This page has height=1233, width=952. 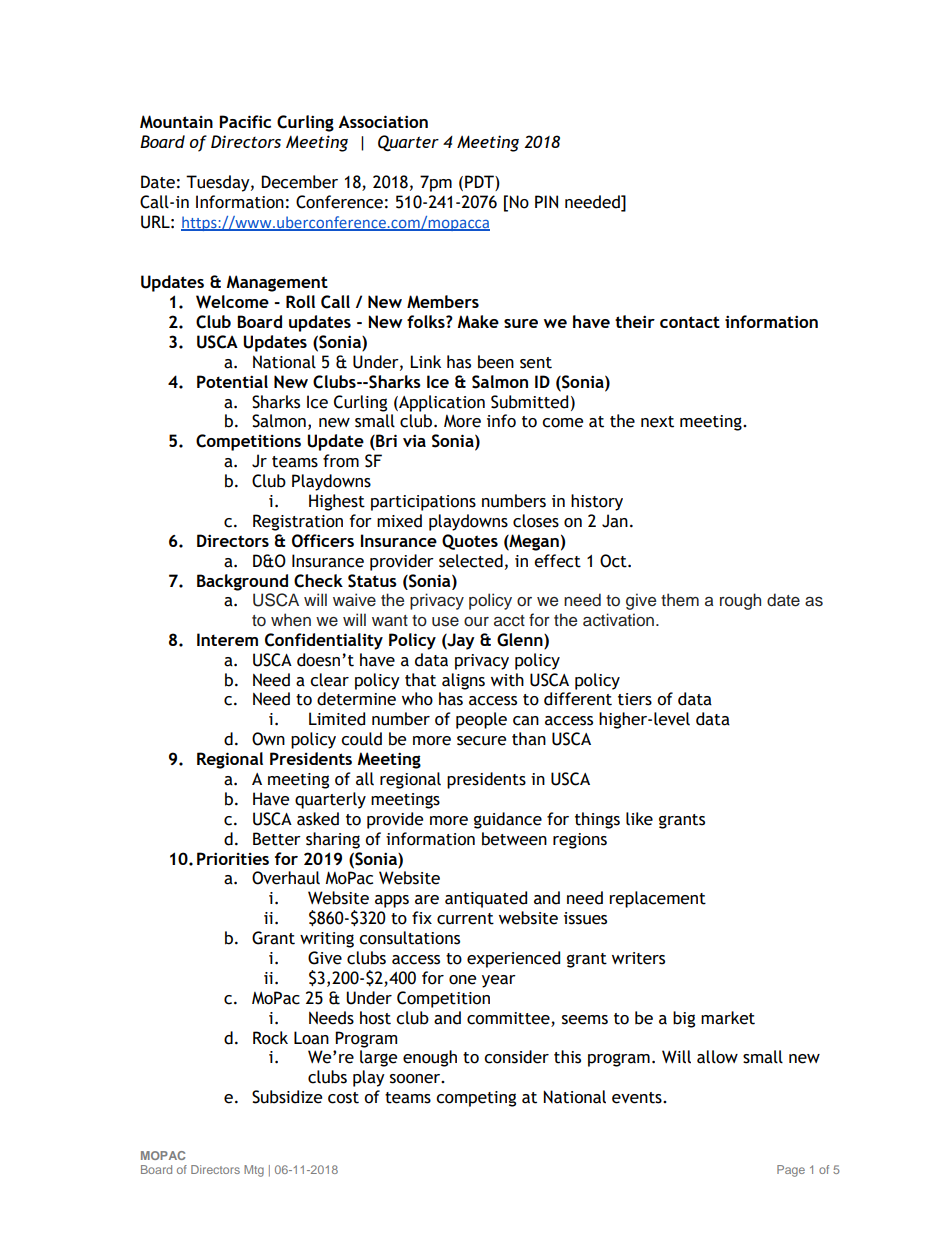 What do you see at coordinates (476, 622) in the page?
I see `our` at bounding box center [476, 622].
